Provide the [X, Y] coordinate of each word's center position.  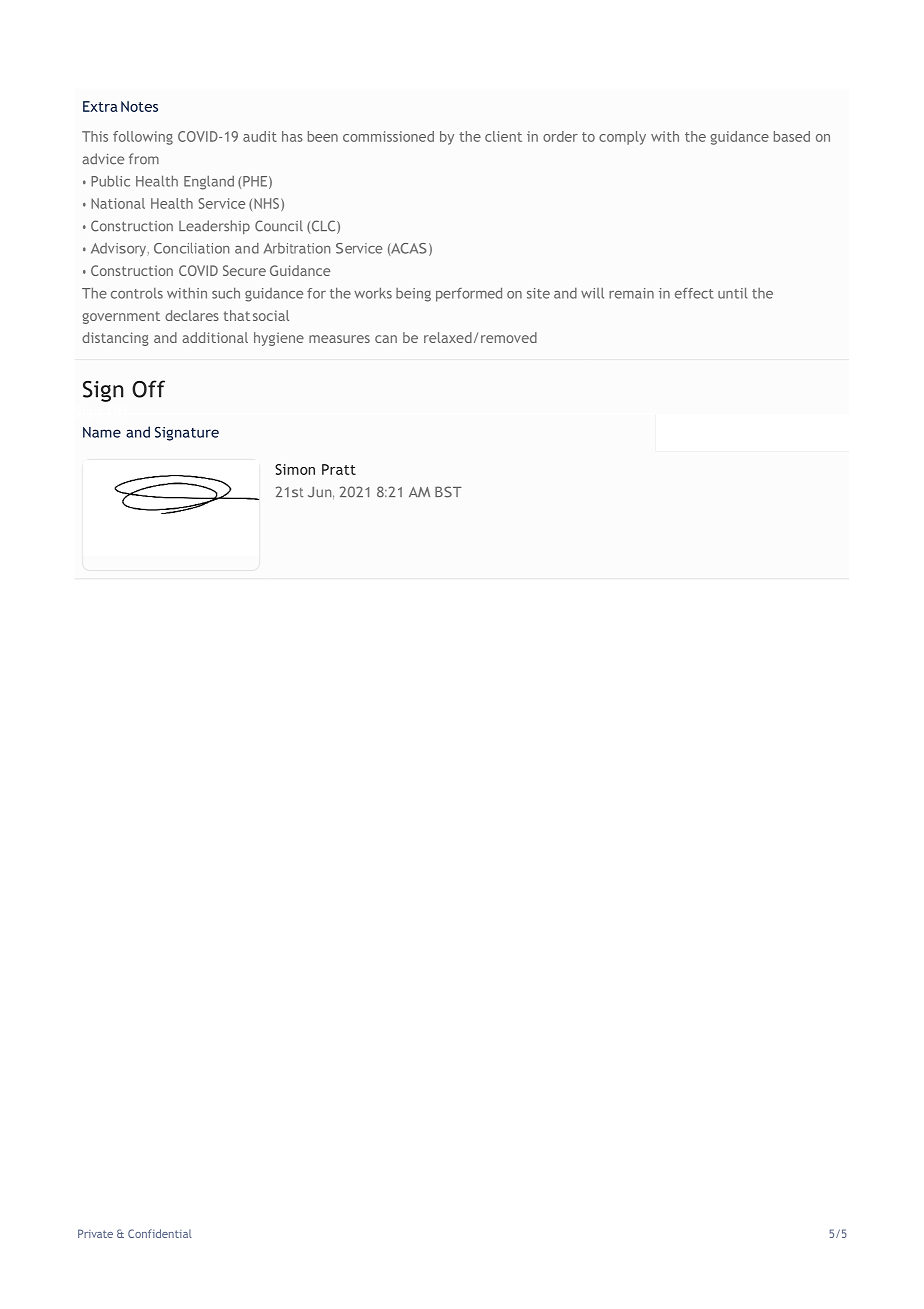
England [209, 182]
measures [339, 339]
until [732, 293]
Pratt [339, 469]
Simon [295, 469]
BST [448, 492]
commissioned [388, 136]
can [386, 339]
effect [694, 293]
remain [631, 293]
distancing [115, 339]
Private [95, 1233]
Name [102, 432]
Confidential [160, 1233]
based [792, 136]
